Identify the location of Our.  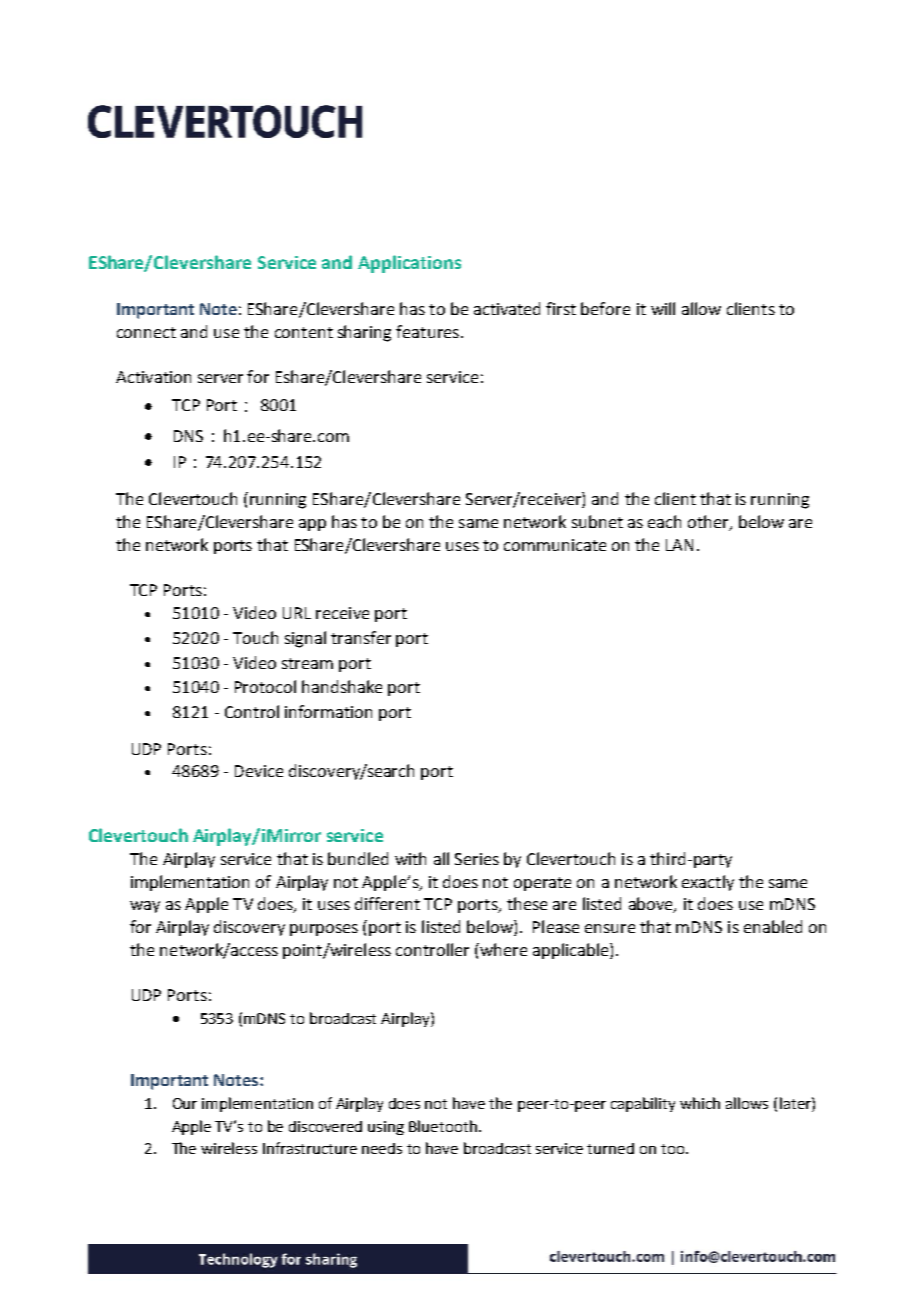
(185, 1103).
